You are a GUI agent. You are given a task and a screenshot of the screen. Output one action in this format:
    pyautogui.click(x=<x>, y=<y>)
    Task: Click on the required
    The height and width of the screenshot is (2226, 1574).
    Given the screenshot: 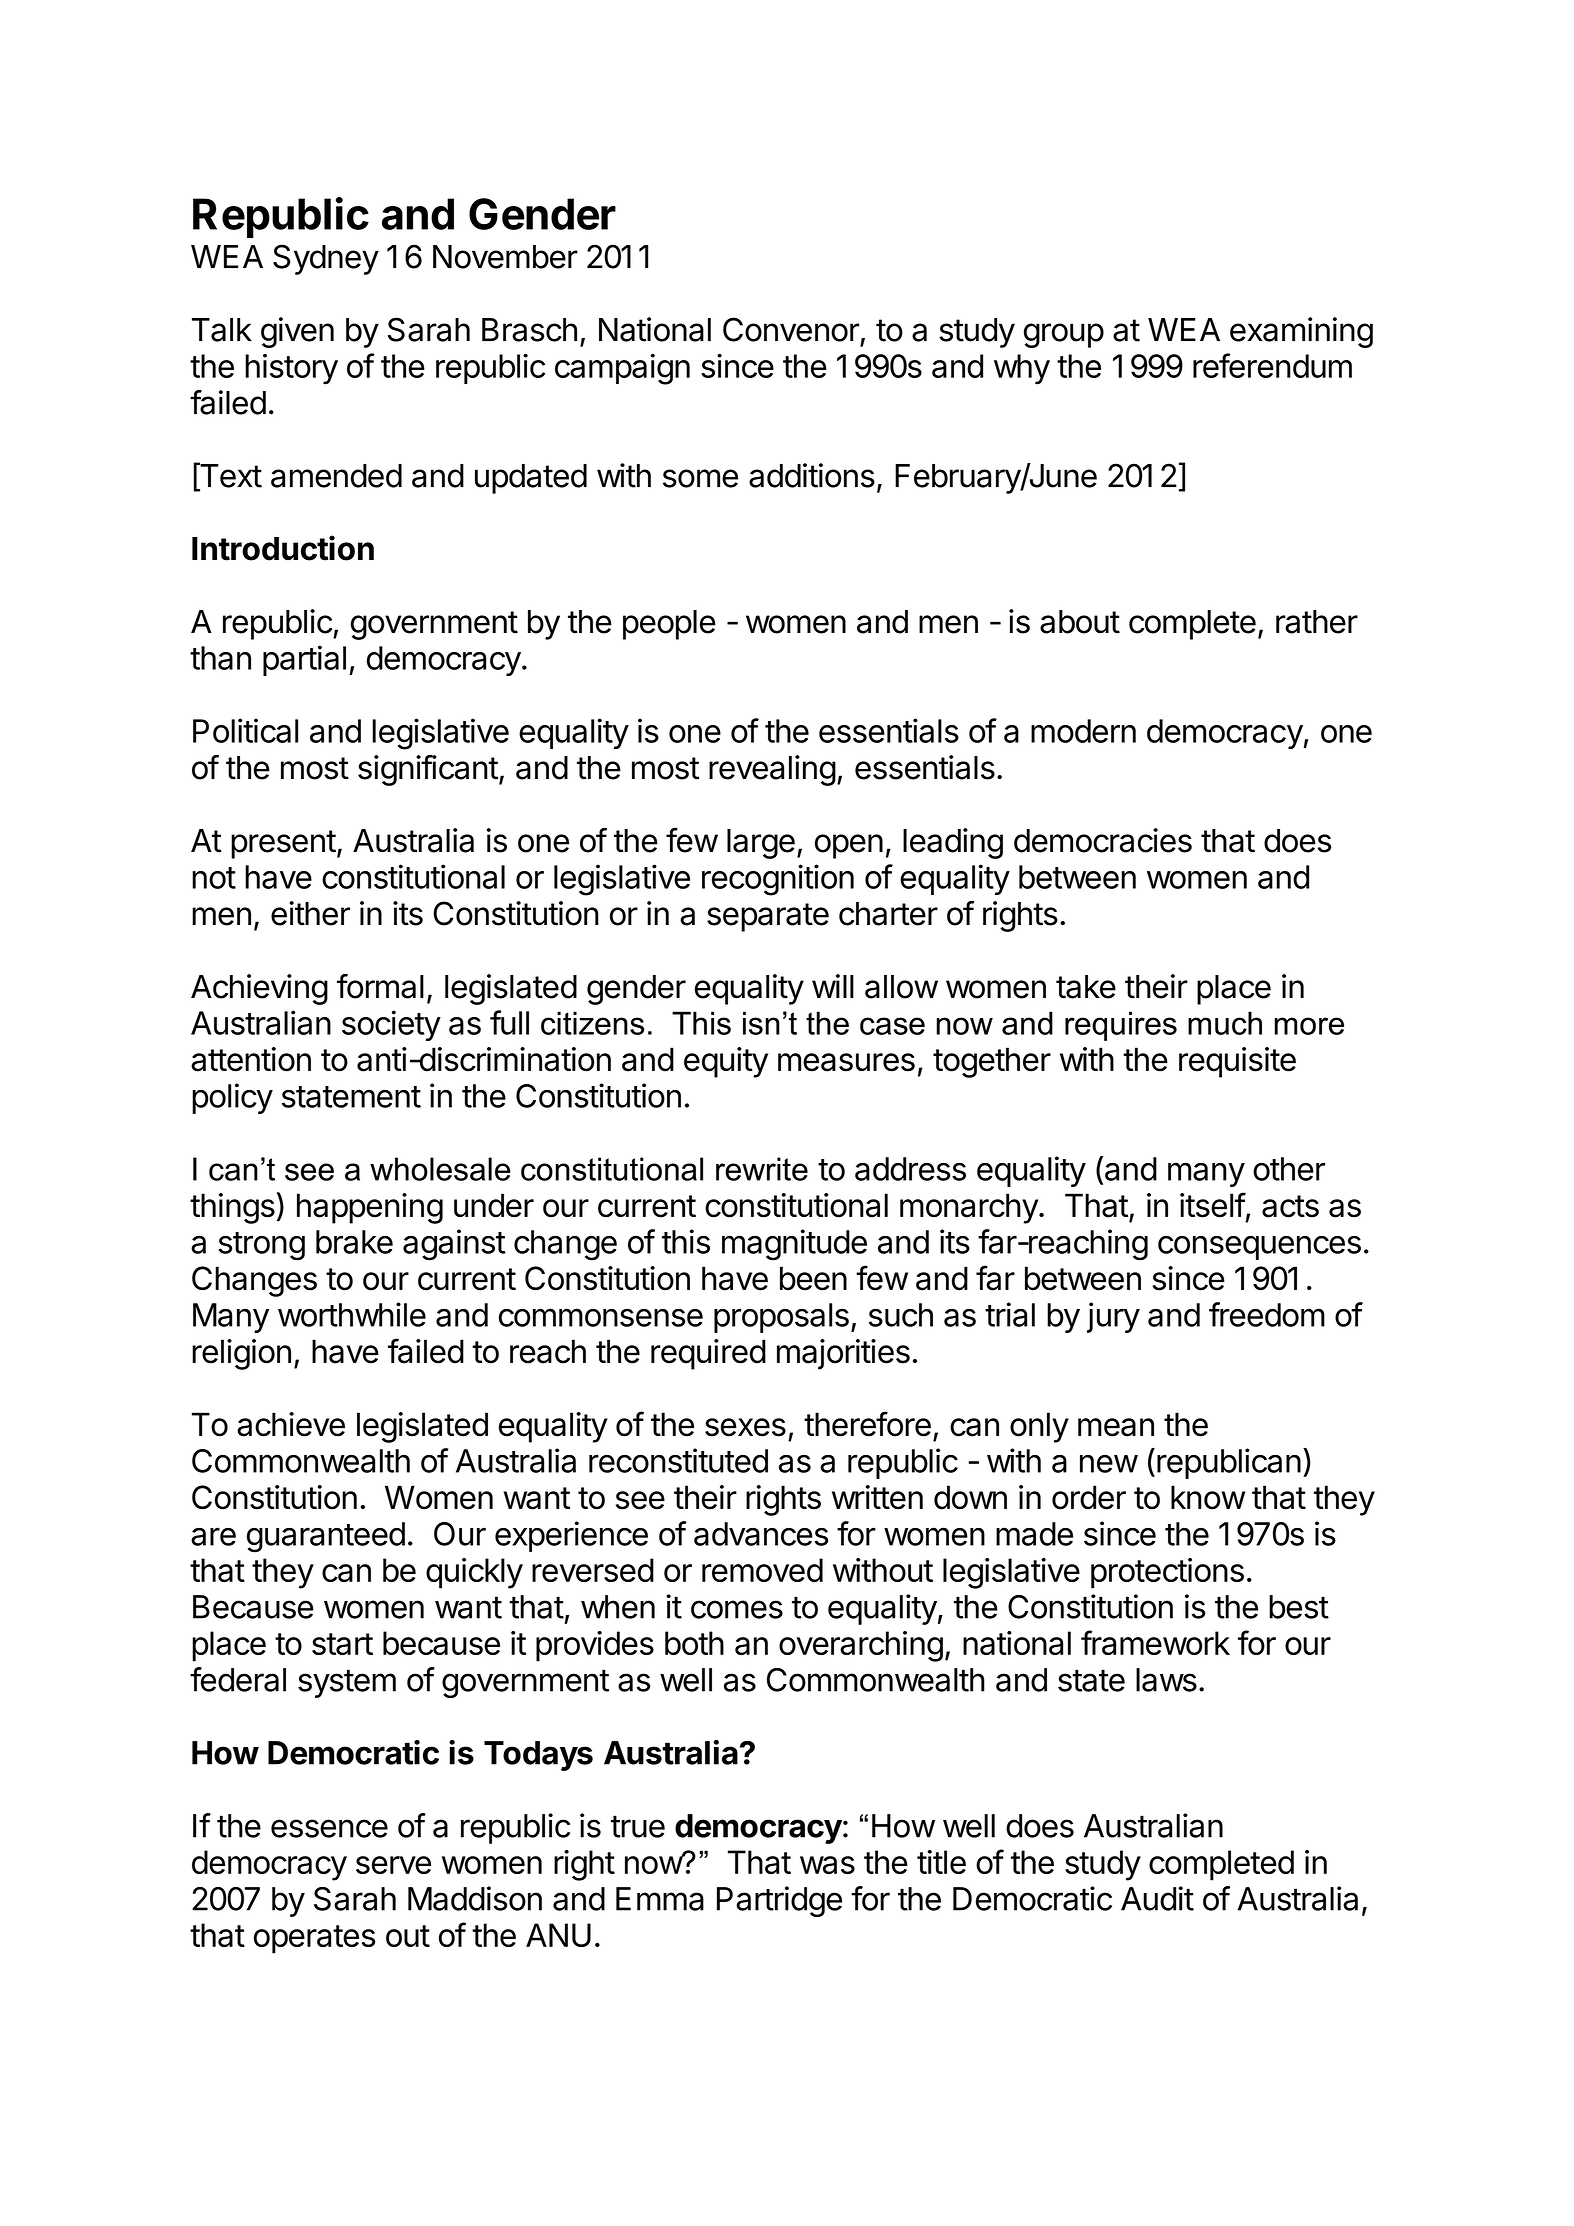 What is the action you would take?
    pyautogui.click(x=708, y=1354)
